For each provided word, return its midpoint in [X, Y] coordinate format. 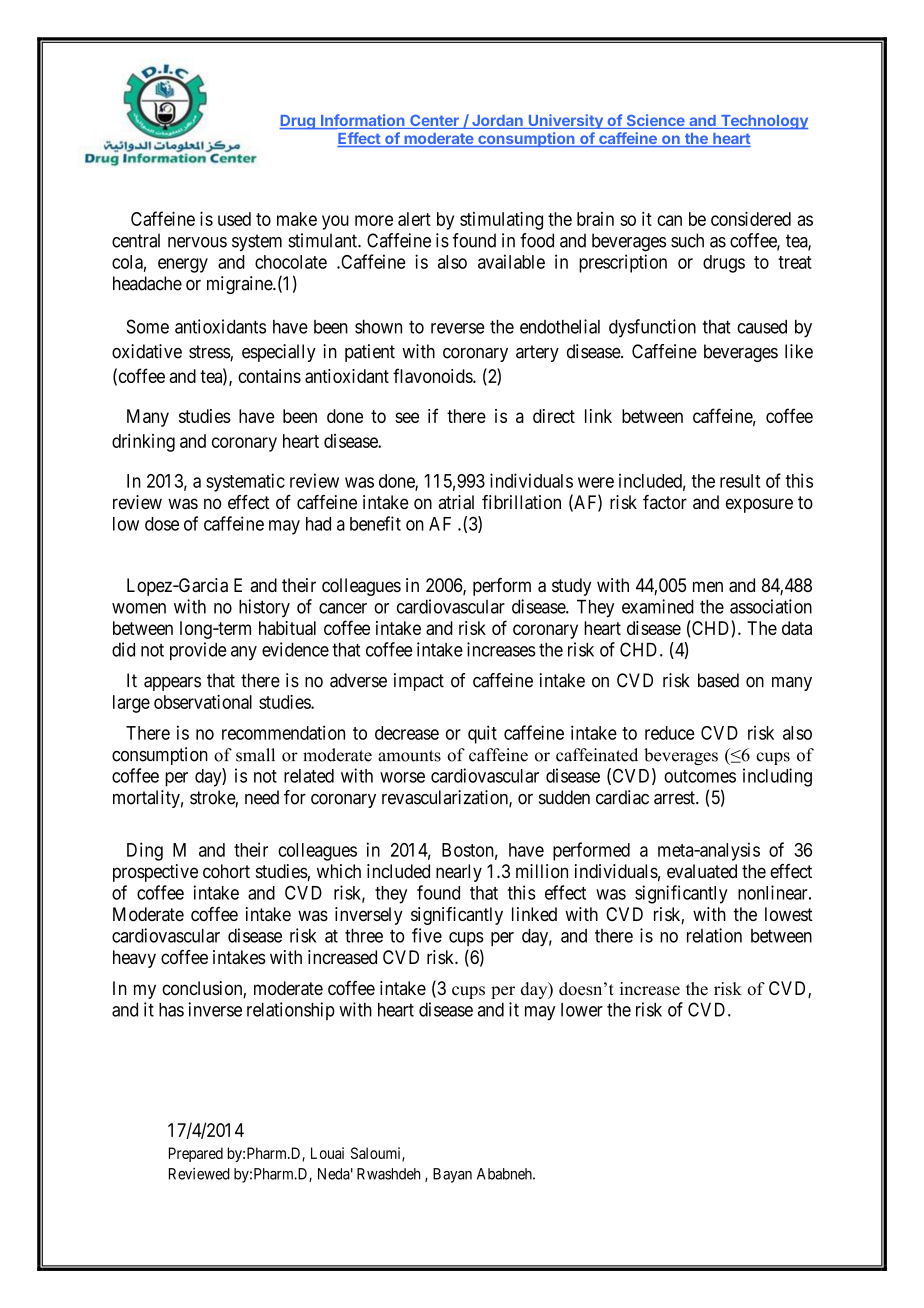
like [799, 351]
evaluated [702, 871]
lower [582, 1010]
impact [419, 682]
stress [210, 353]
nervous [197, 242]
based [718, 680]
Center [434, 122]
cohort [226, 871]
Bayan [452, 1175]
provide [198, 651]
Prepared [196, 1154]
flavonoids [433, 375]
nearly [459, 873]
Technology [763, 122]
